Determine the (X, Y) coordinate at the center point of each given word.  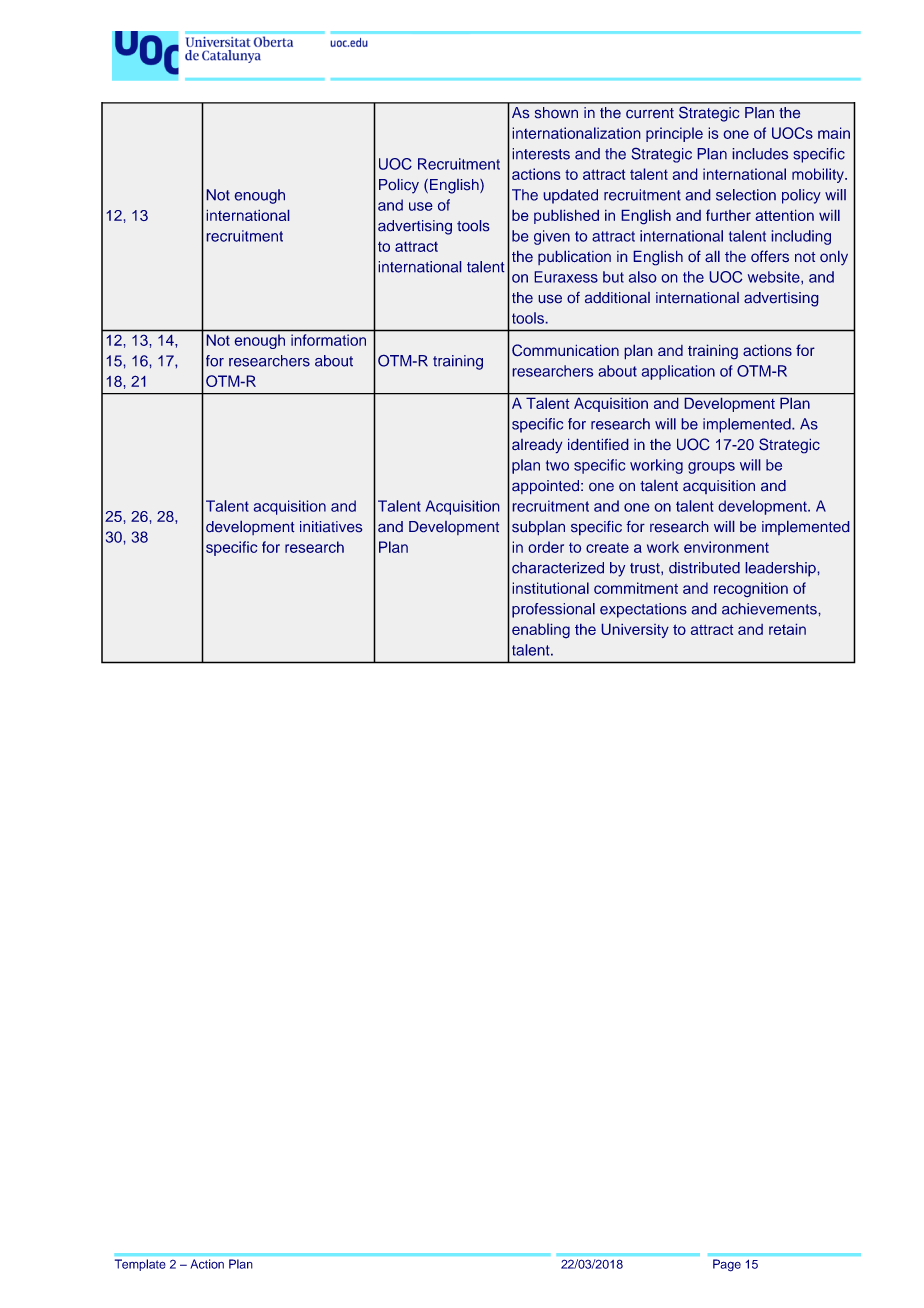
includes (760, 154)
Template (140, 1265)
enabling (541, 631)
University (635, 630)
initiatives (331, 527)
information (328, 340)
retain (787, 629)
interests (541, 154)
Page (727, 1265)
